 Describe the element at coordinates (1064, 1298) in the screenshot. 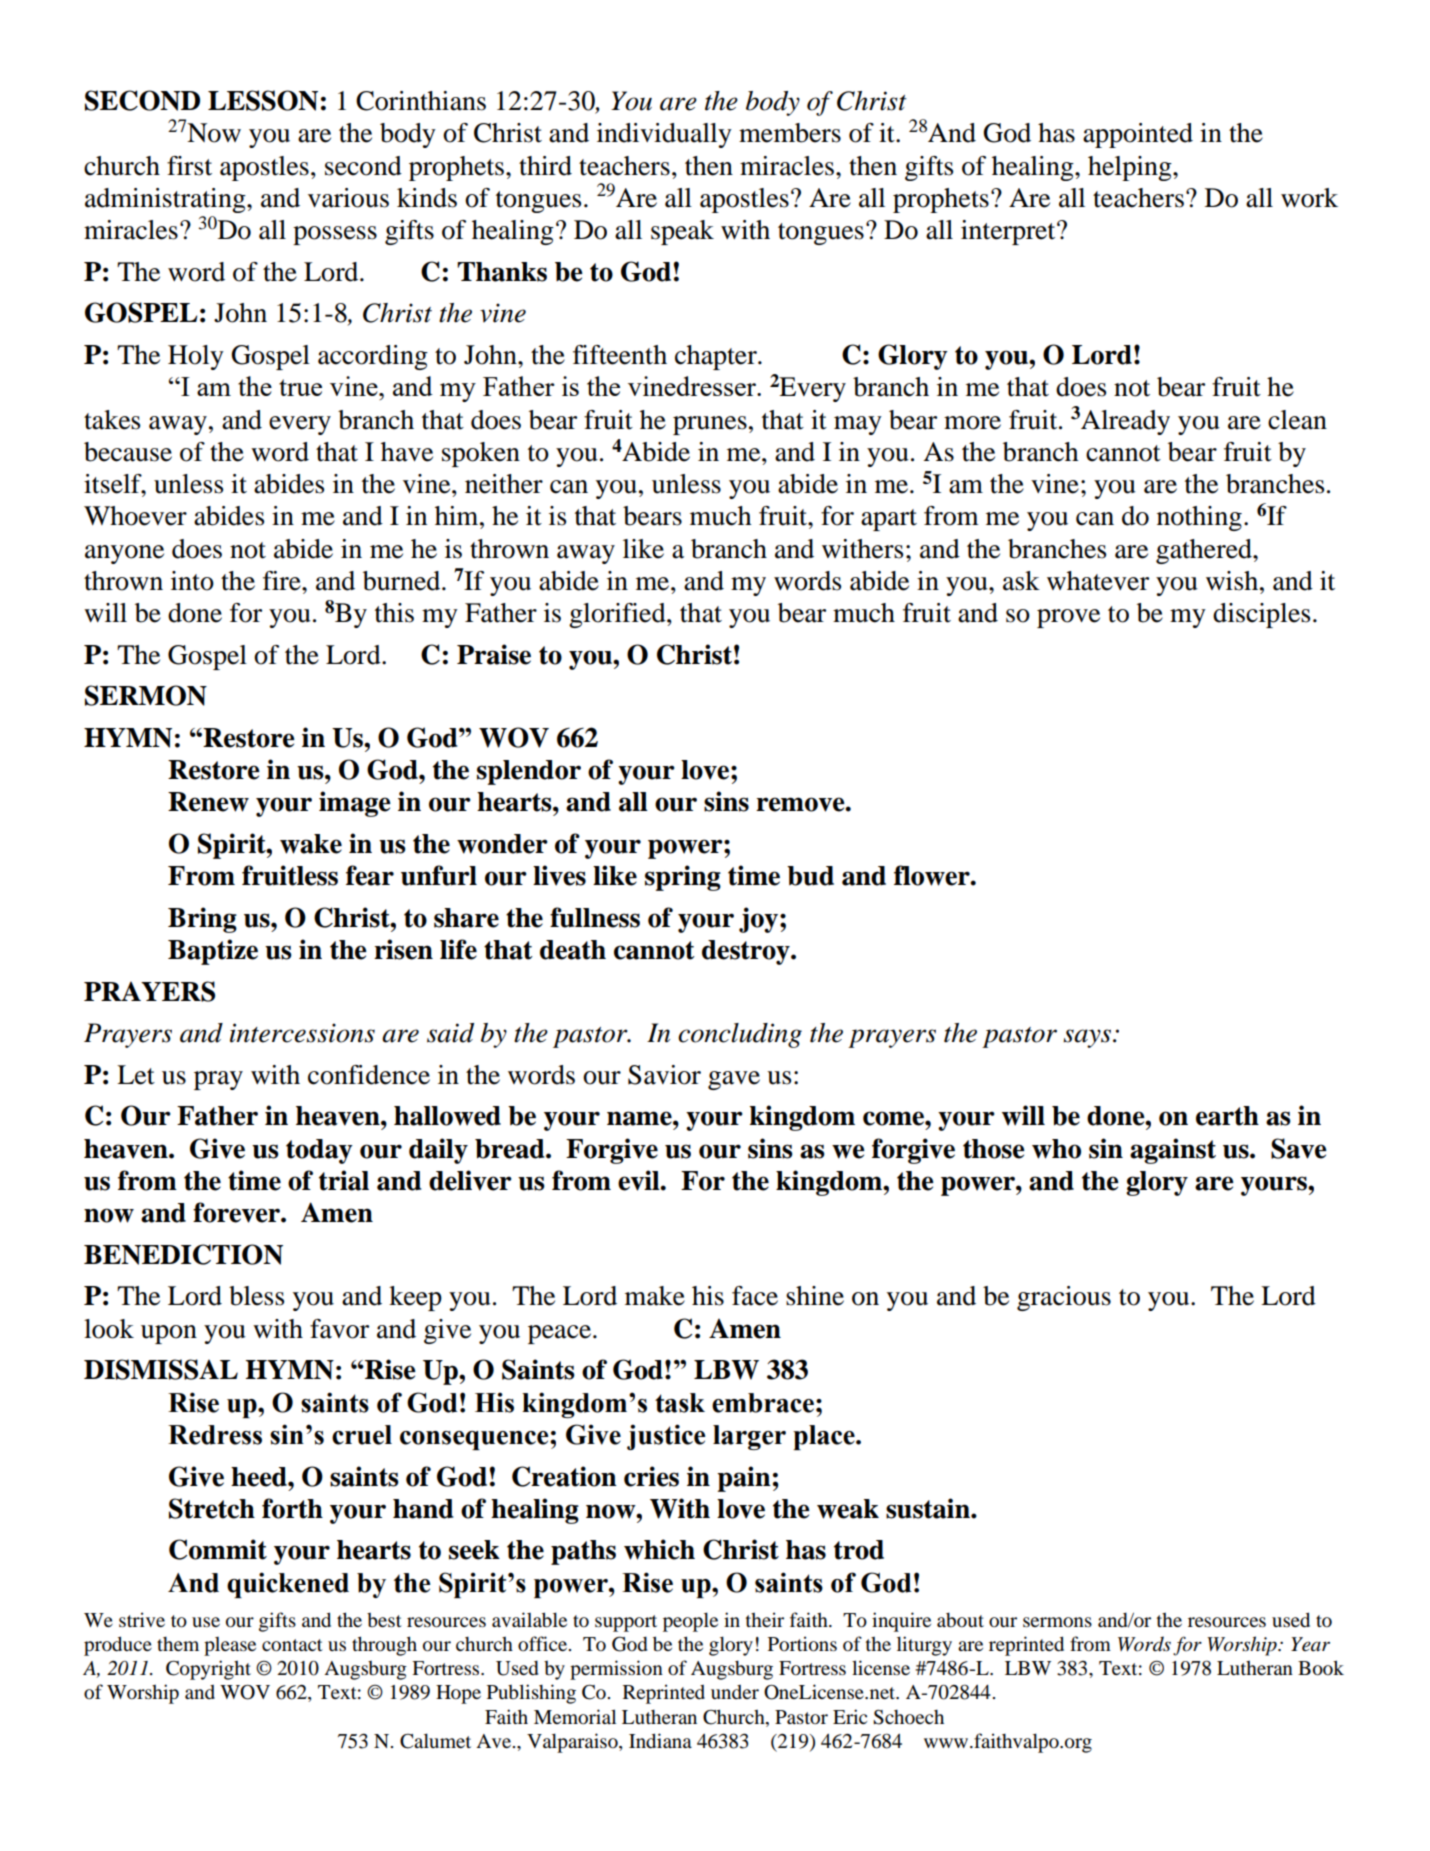

I see `gracious` at that location.
